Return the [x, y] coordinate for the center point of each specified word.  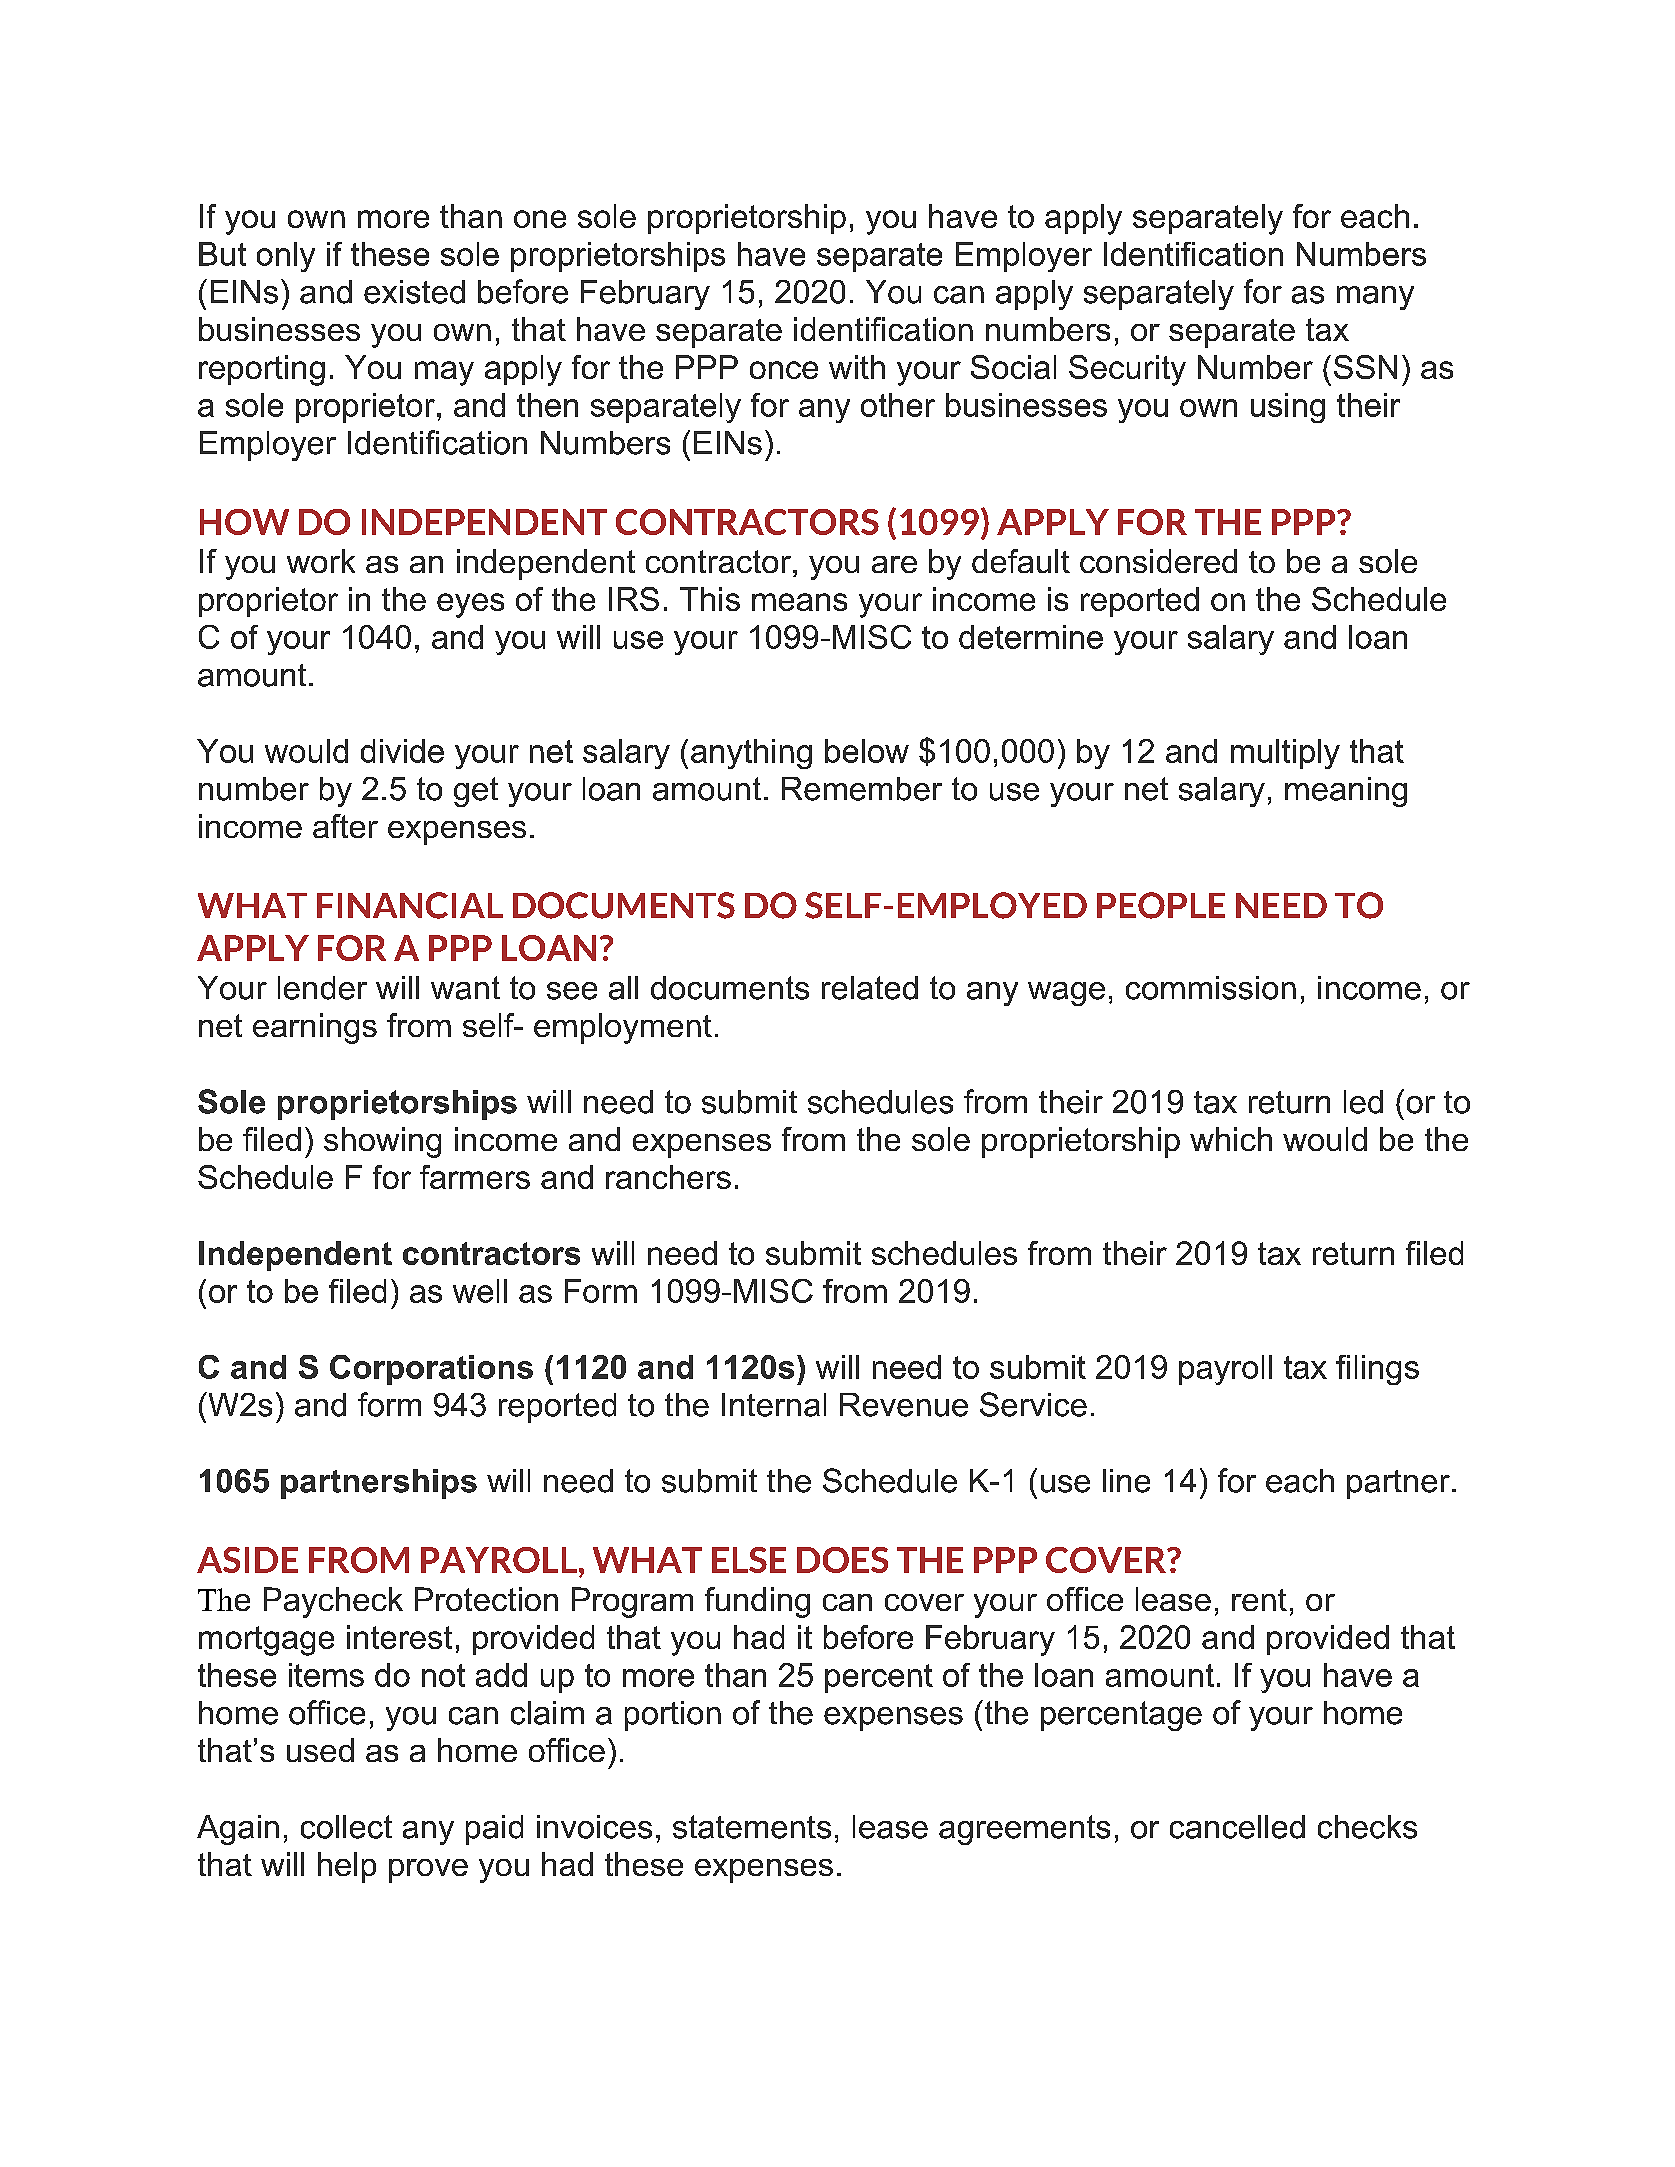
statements [752, 1827]
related [870, 988]
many [1375, 298]
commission [1211, 988]
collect [346, 1827]
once [784, 370]
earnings [315, 1028]
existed [414, 292]
